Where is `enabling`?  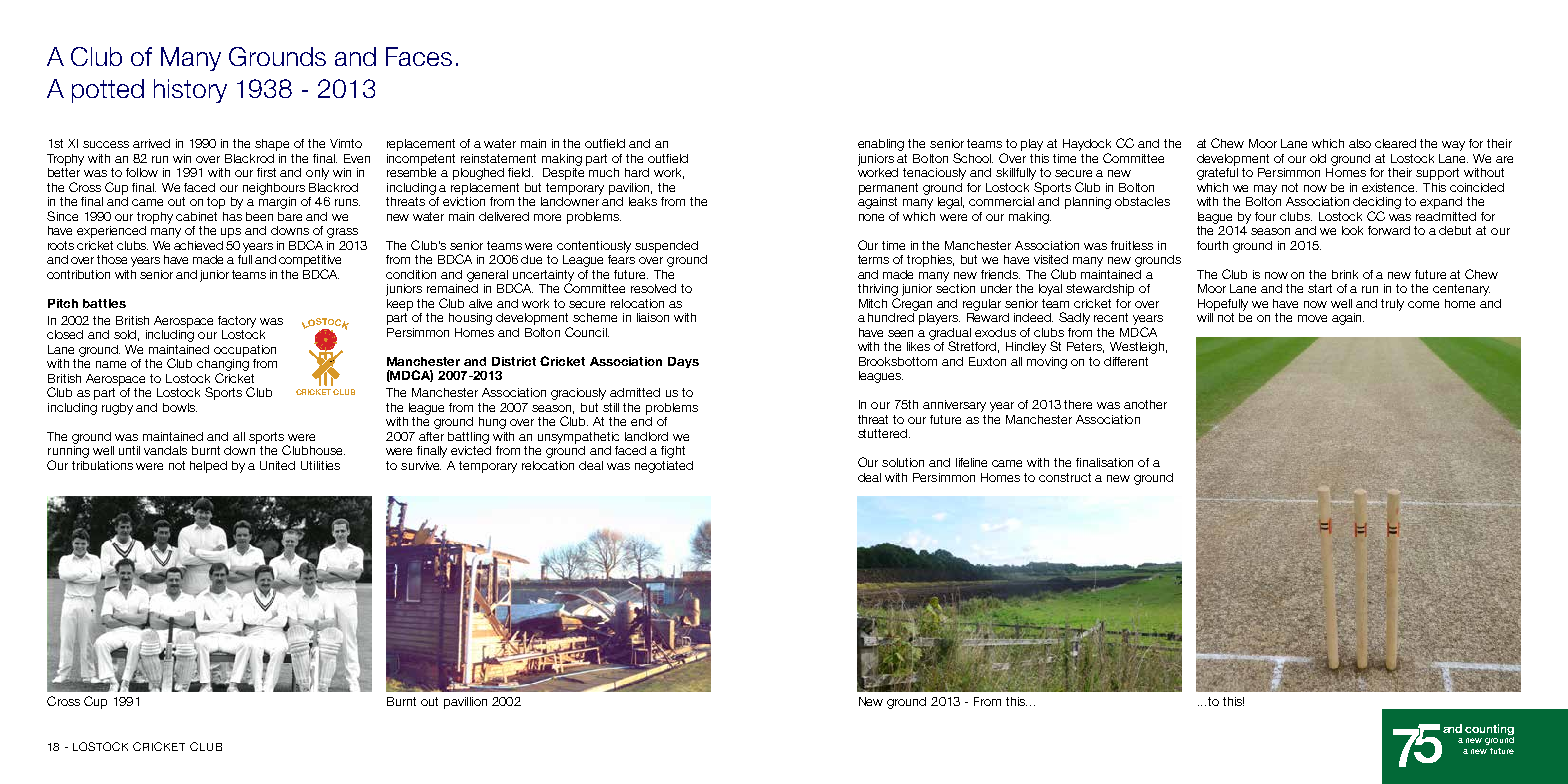 enabling is located at coordinates (881, 145).
